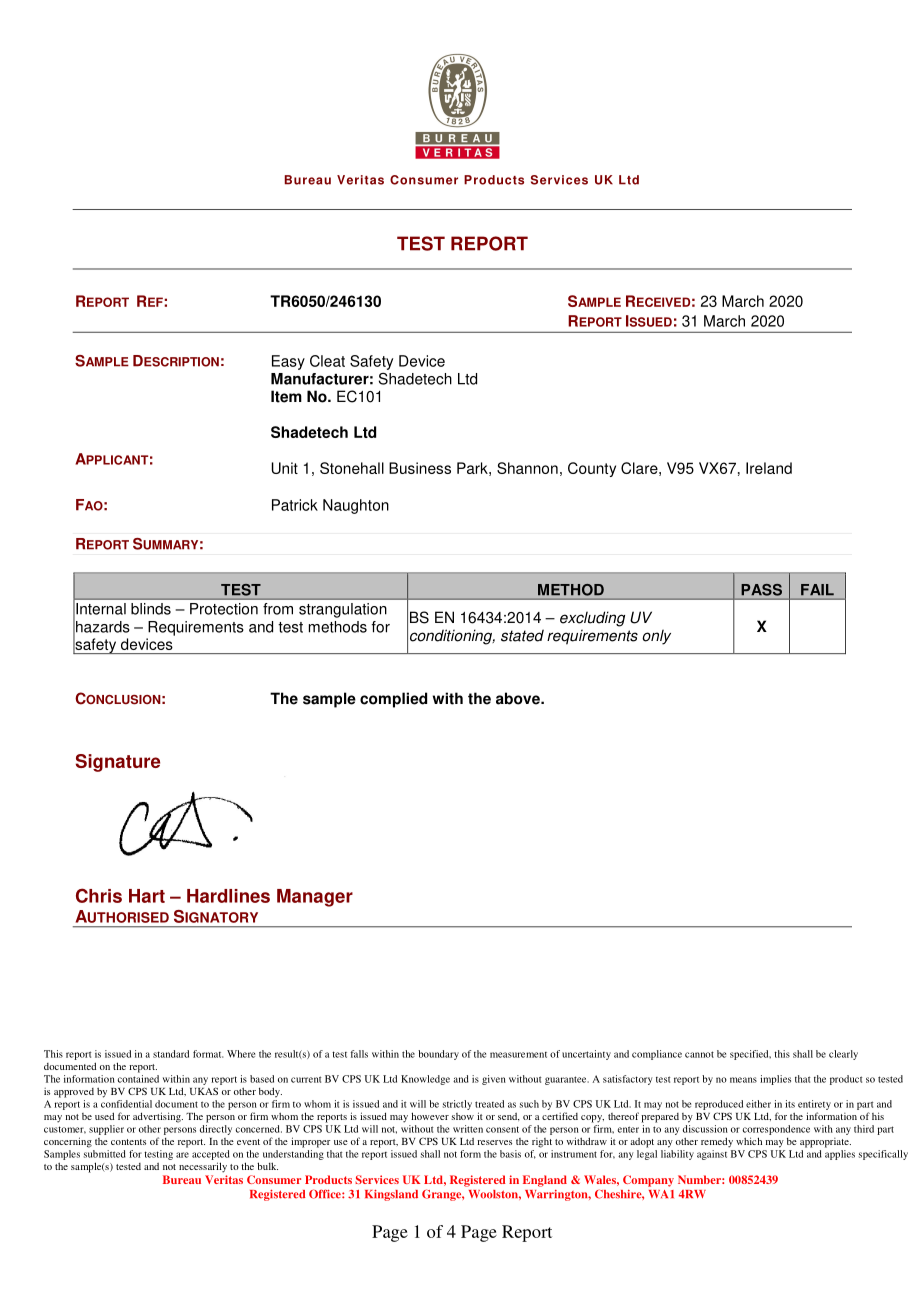  Describe the element at coordinates (295, 505) in the screenshot. I see `Patrick` at that location.
